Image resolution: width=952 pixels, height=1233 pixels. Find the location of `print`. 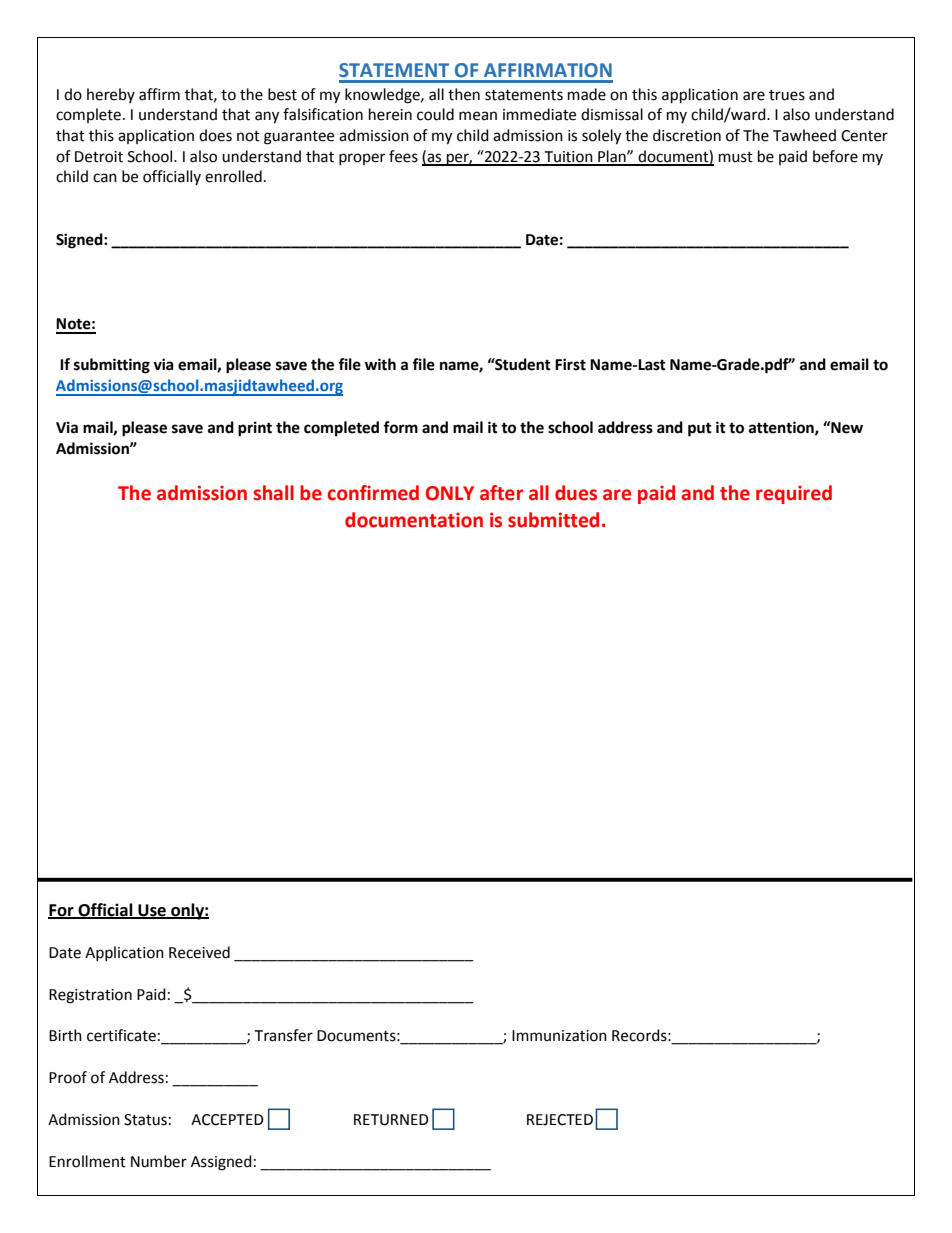

print is located at coordinates (255, 429).
